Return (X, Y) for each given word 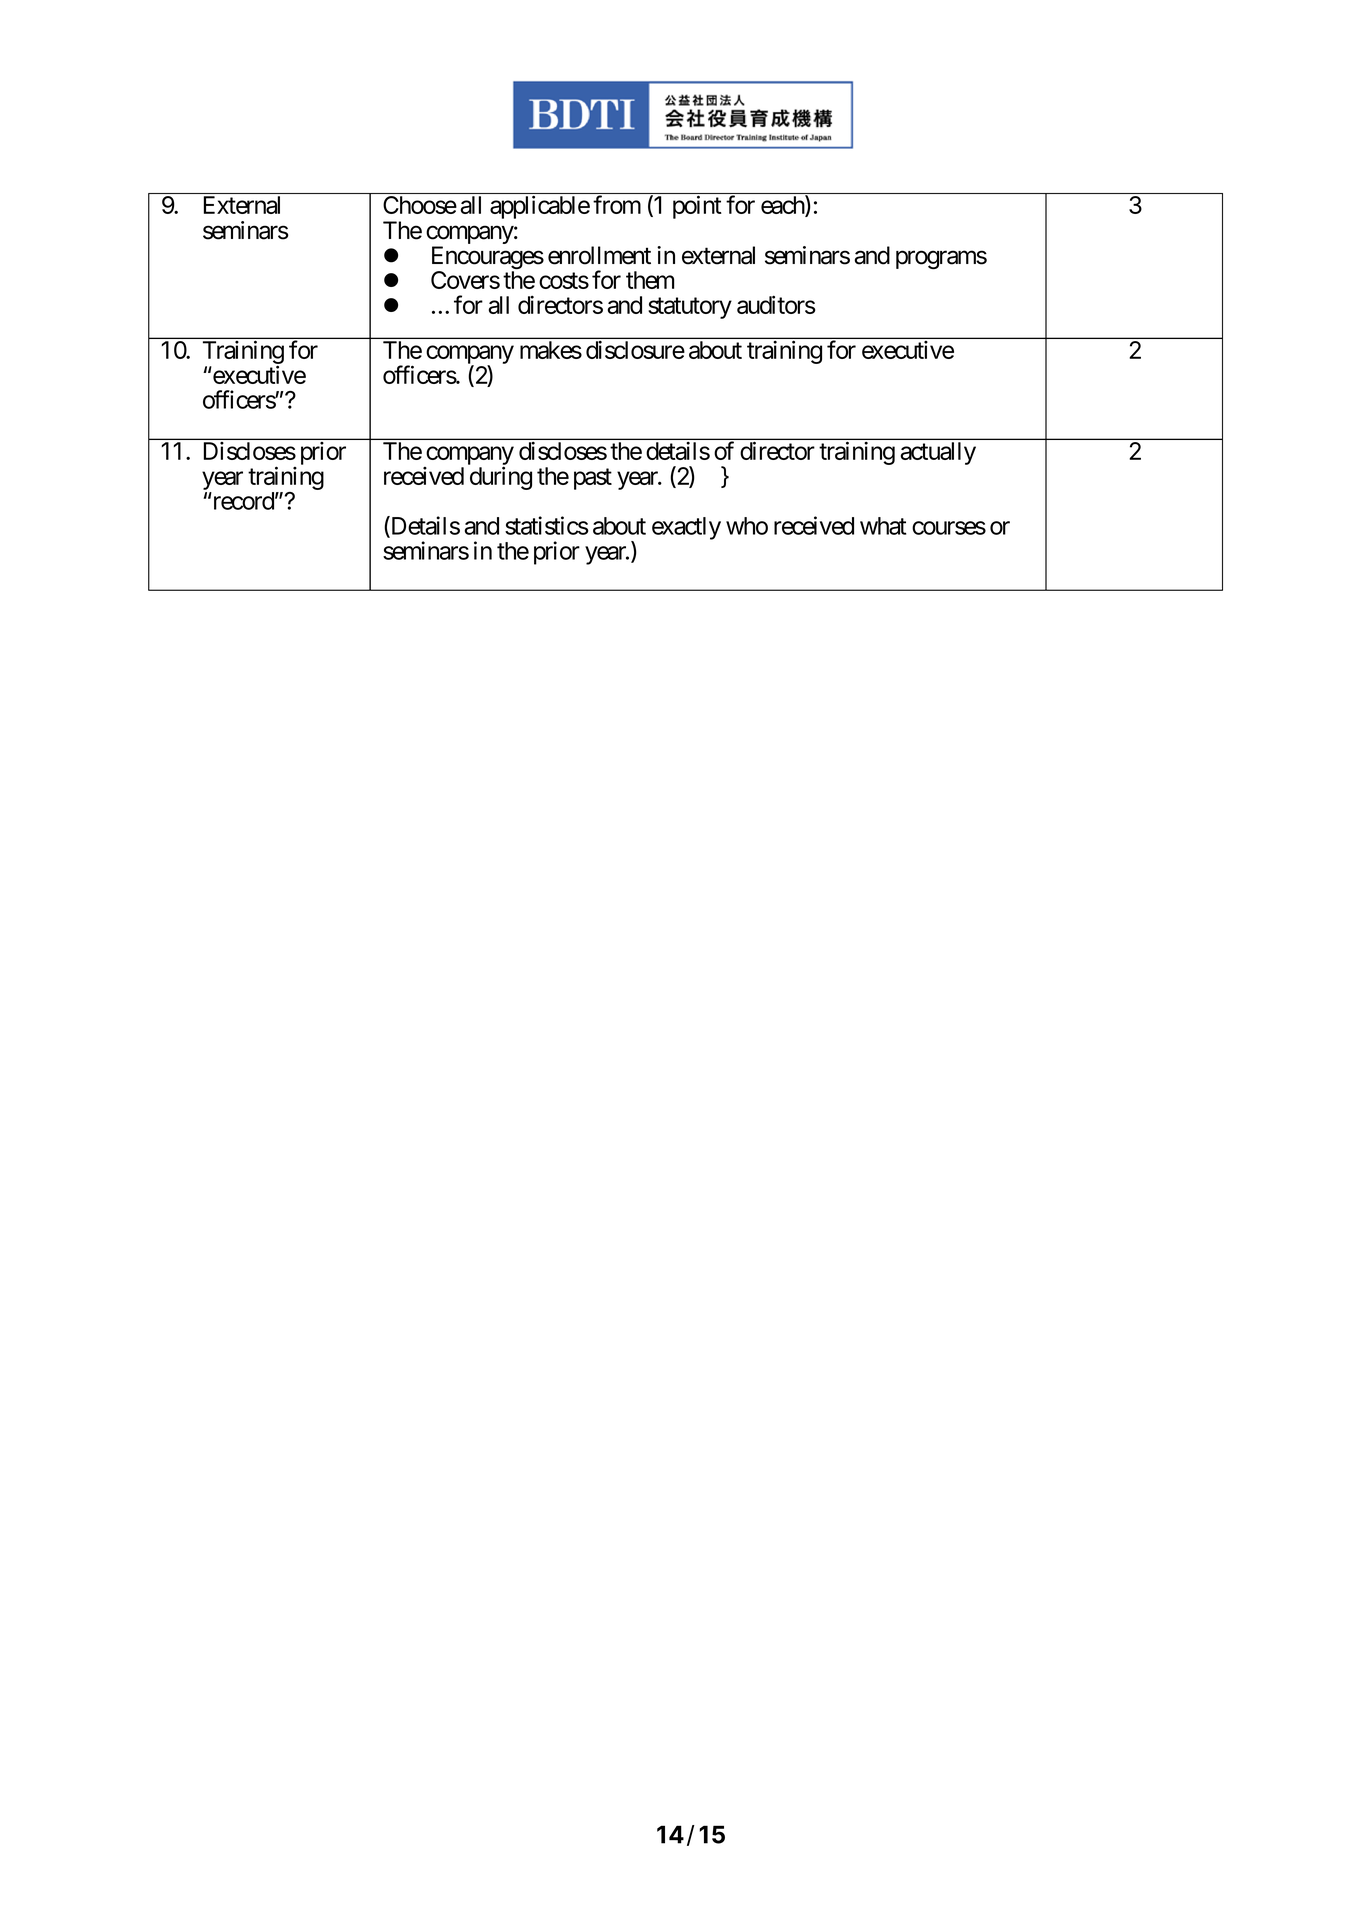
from (617, 204)
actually (938, 453)
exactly (686, 528)
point (697, 207)
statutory (690, 308)
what (883, 526)
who (747, 526)
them (650, 280)
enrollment (599, 255)
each (783, 206)
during (501, 478)
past (593, 479)
